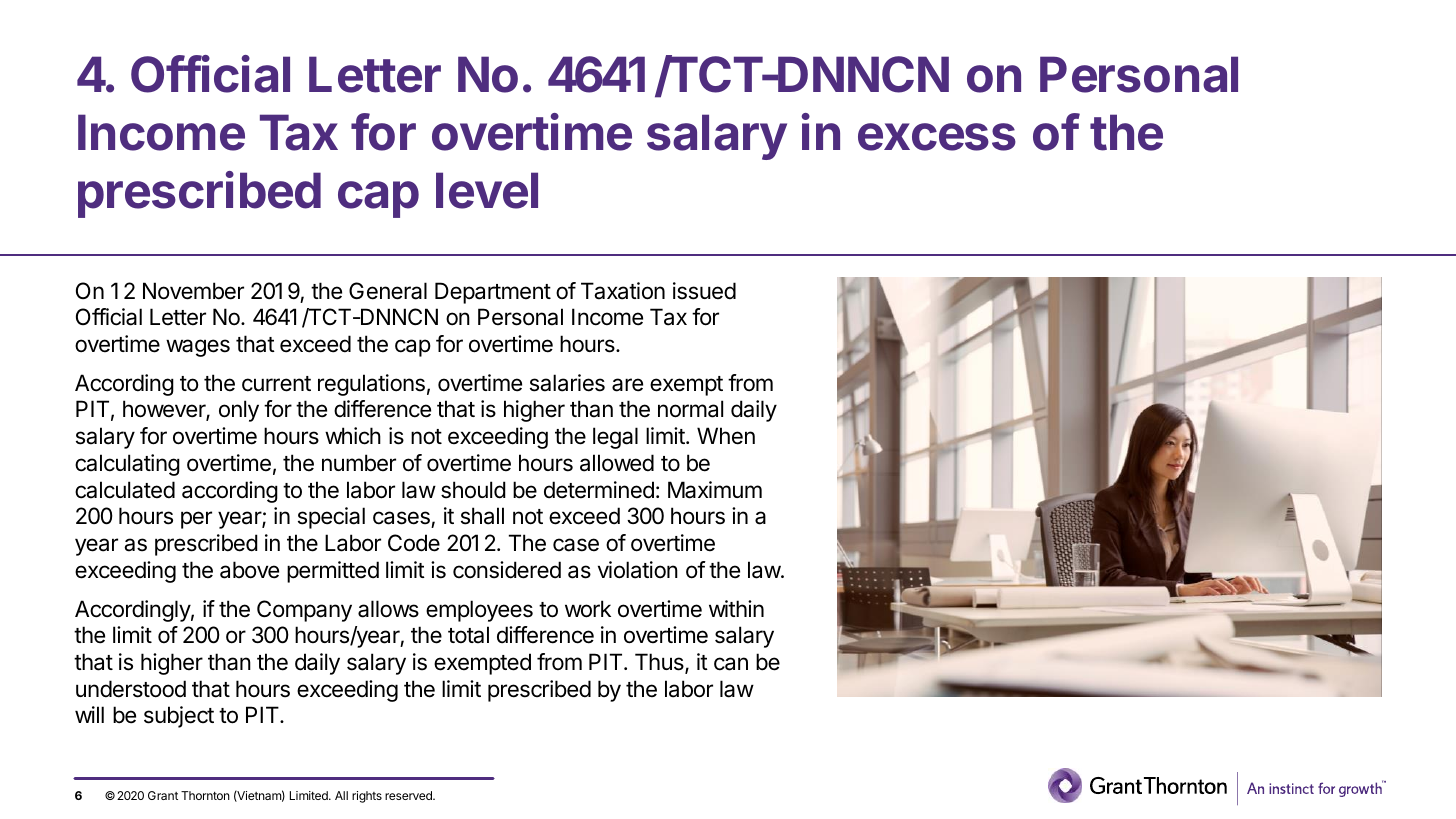 The height and width of the page is (819, 1456). What do you see at coordinates (127, 465) in the page?
I see `calculating` at bounding box center [127, 465].
